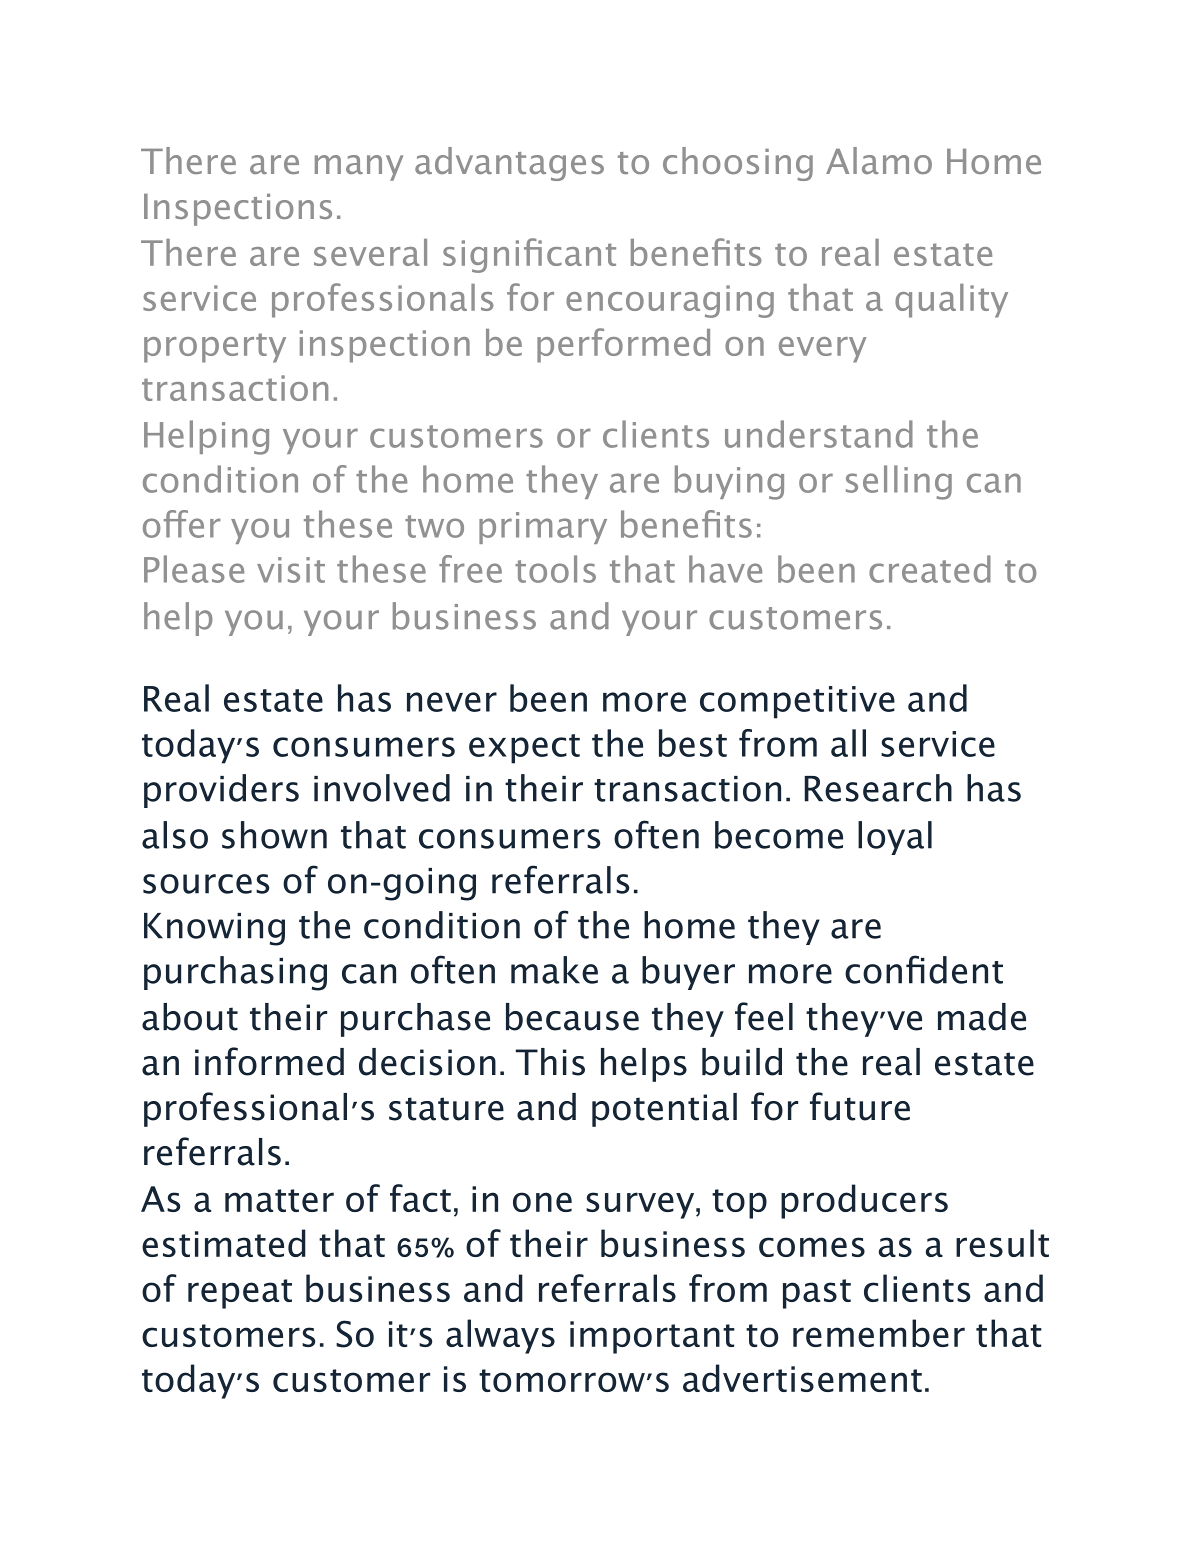  I want to click on Alamo, so click(879, 160).
